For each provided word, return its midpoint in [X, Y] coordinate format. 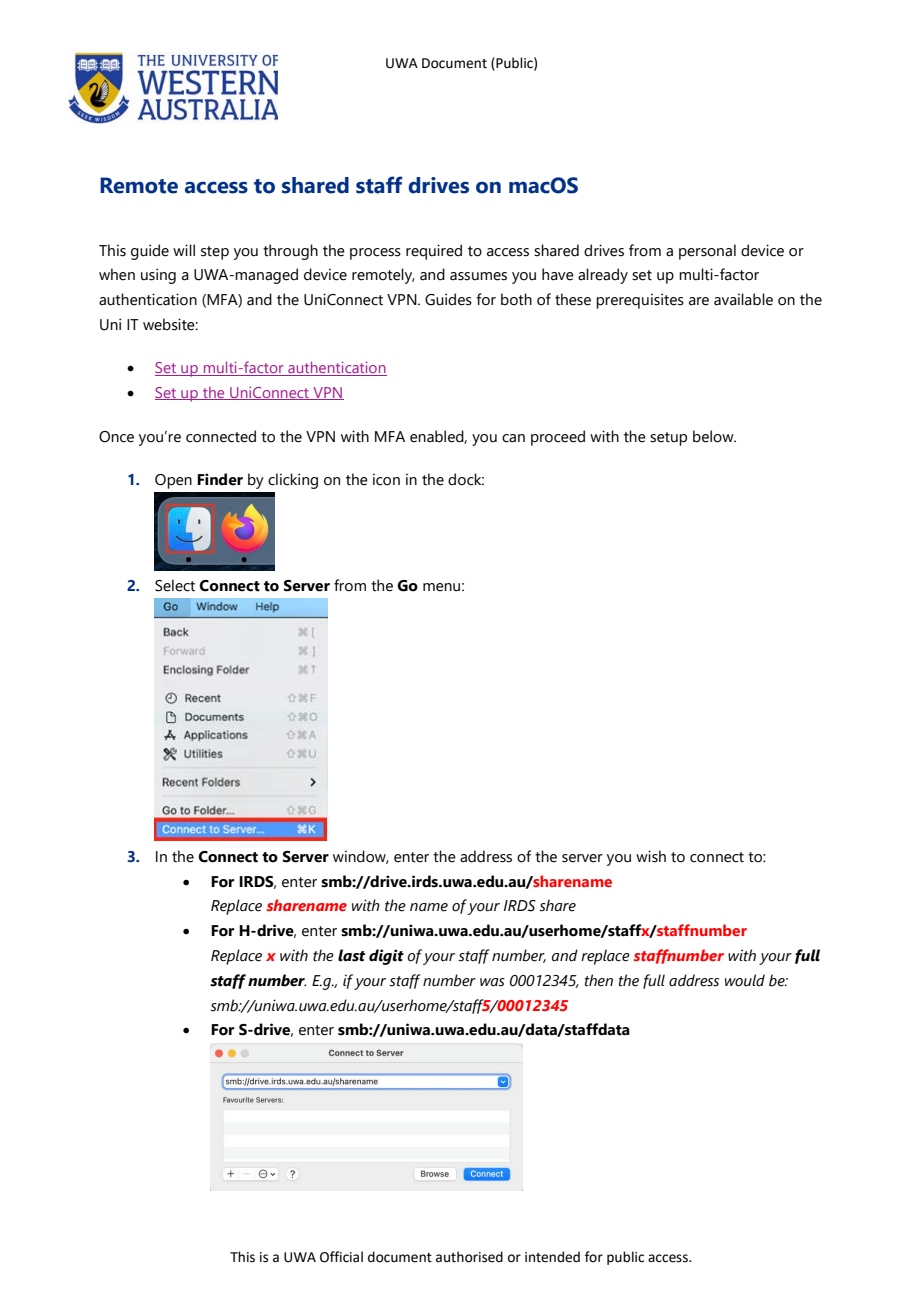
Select [175, 585]
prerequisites [640, 301]
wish [651, 856]
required [434, 252]
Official [341, 1257]
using [158, 276]
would [745, 980]
